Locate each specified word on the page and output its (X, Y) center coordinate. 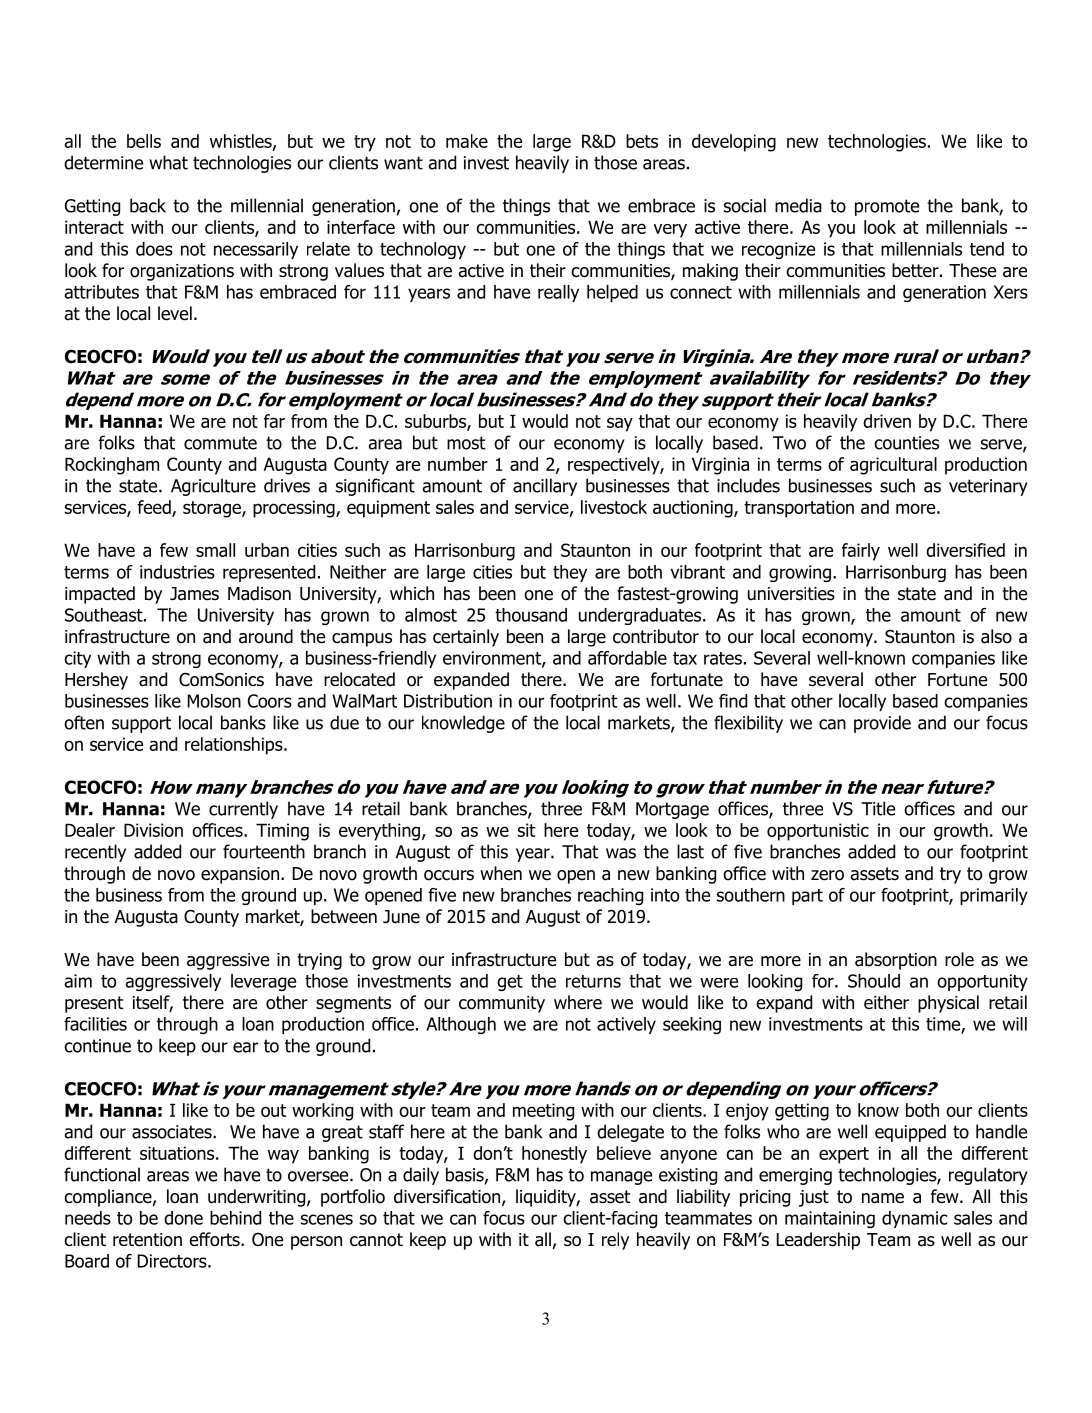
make (467, 141)
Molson (214, 701)
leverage (263, 982)
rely (615, 1241)
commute (220, 443)
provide (882, 724)
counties (906, 443)
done (183, 1218)
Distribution (448, 701)
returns (593, 981)
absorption (896, 961)
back (148, 205)
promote (887, 207)
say (620, 425)
